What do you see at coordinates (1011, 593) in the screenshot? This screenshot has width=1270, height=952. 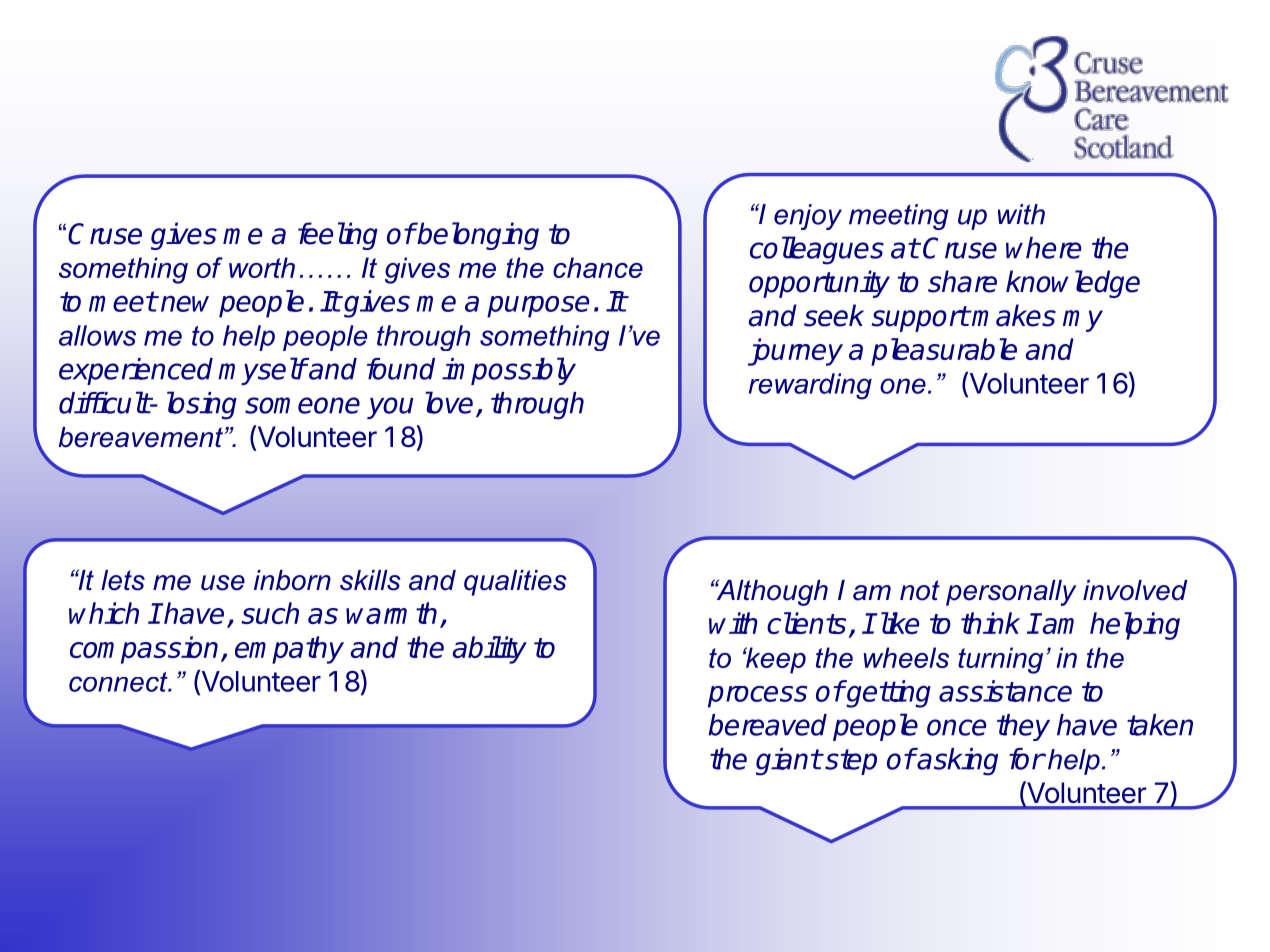 I see `personally` at bounding box center [1011, 593].
